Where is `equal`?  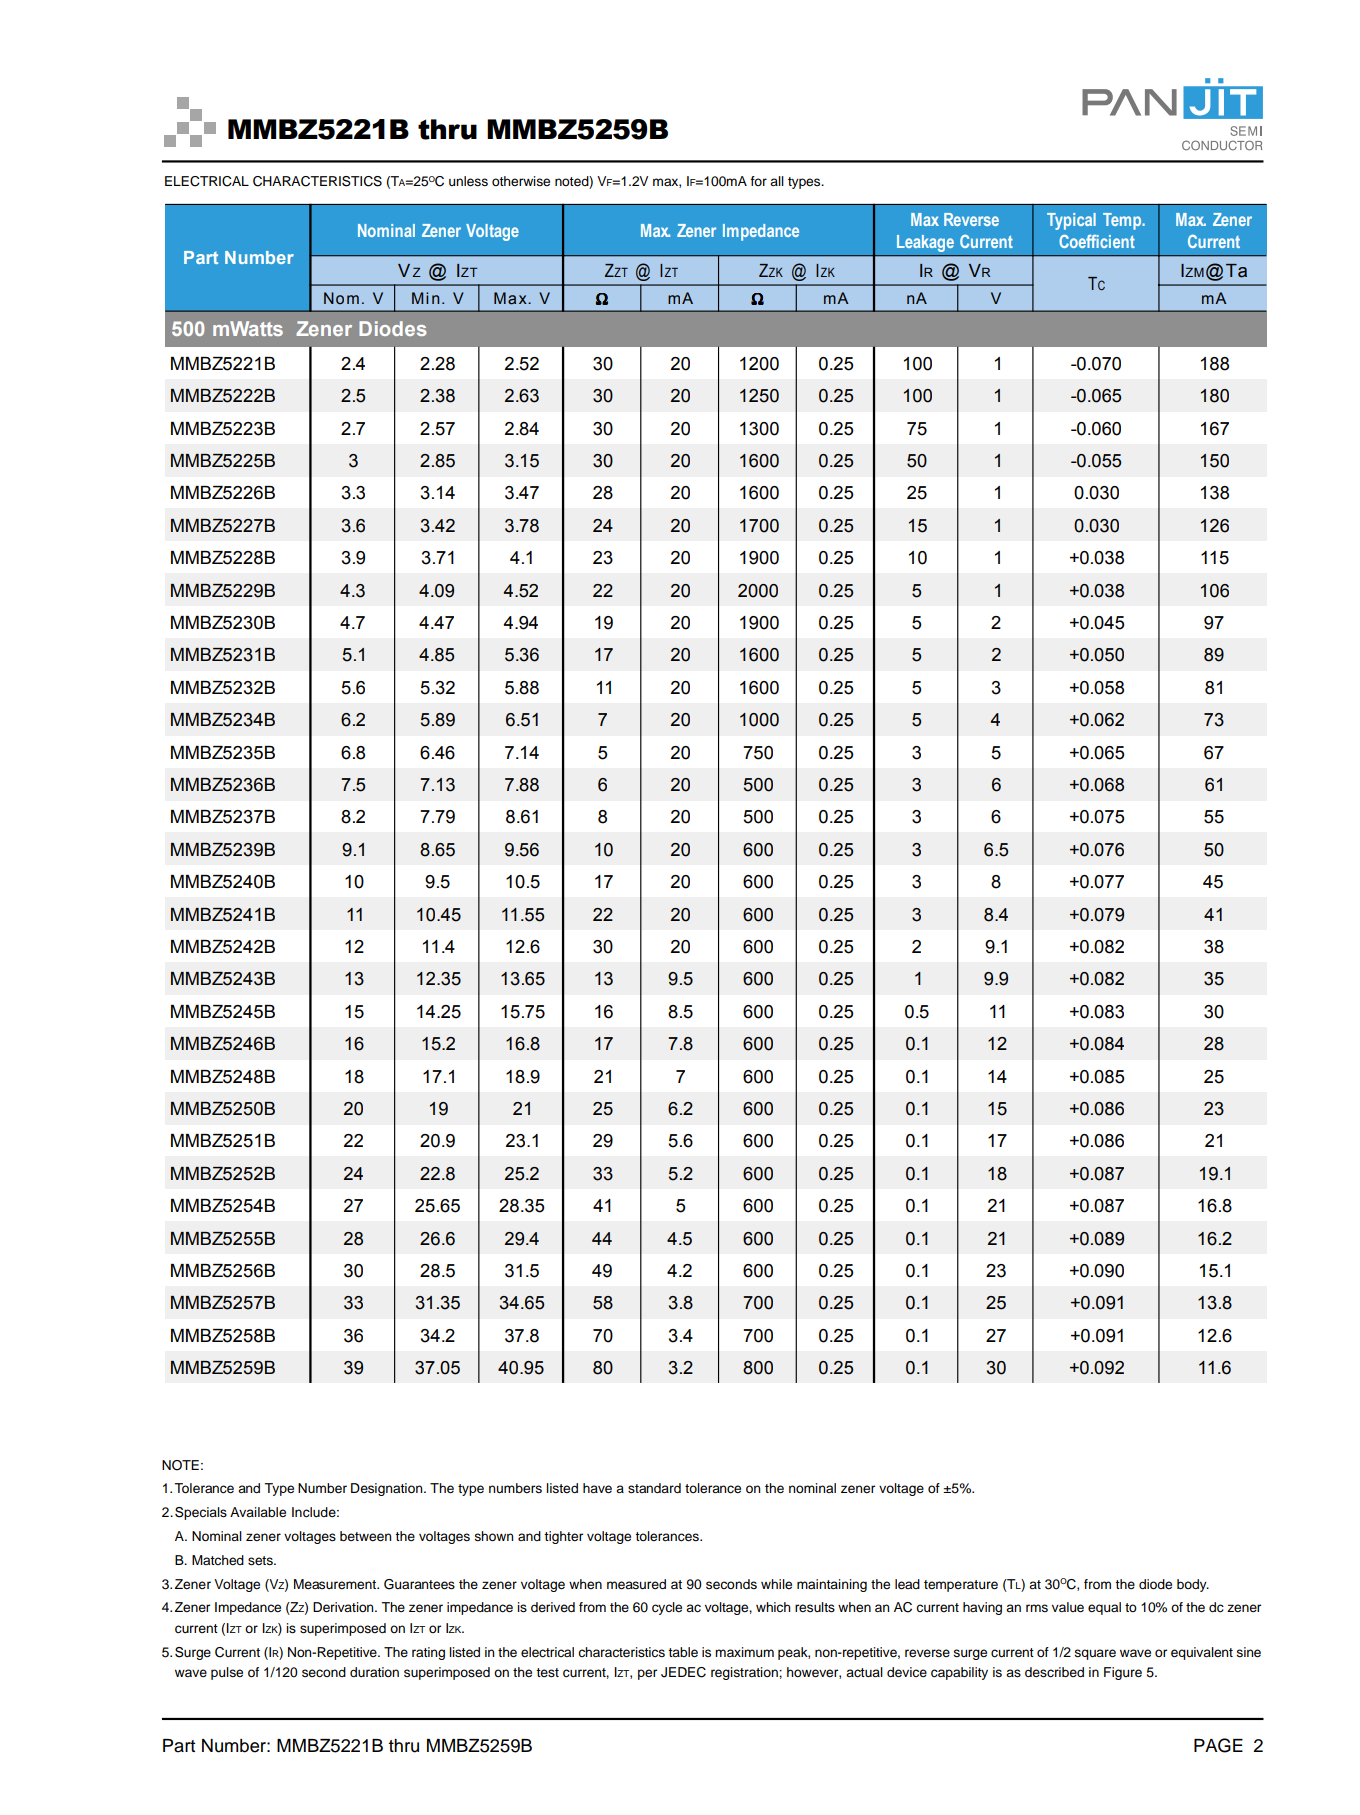
equal is located at coordinates (1104, 1608).
